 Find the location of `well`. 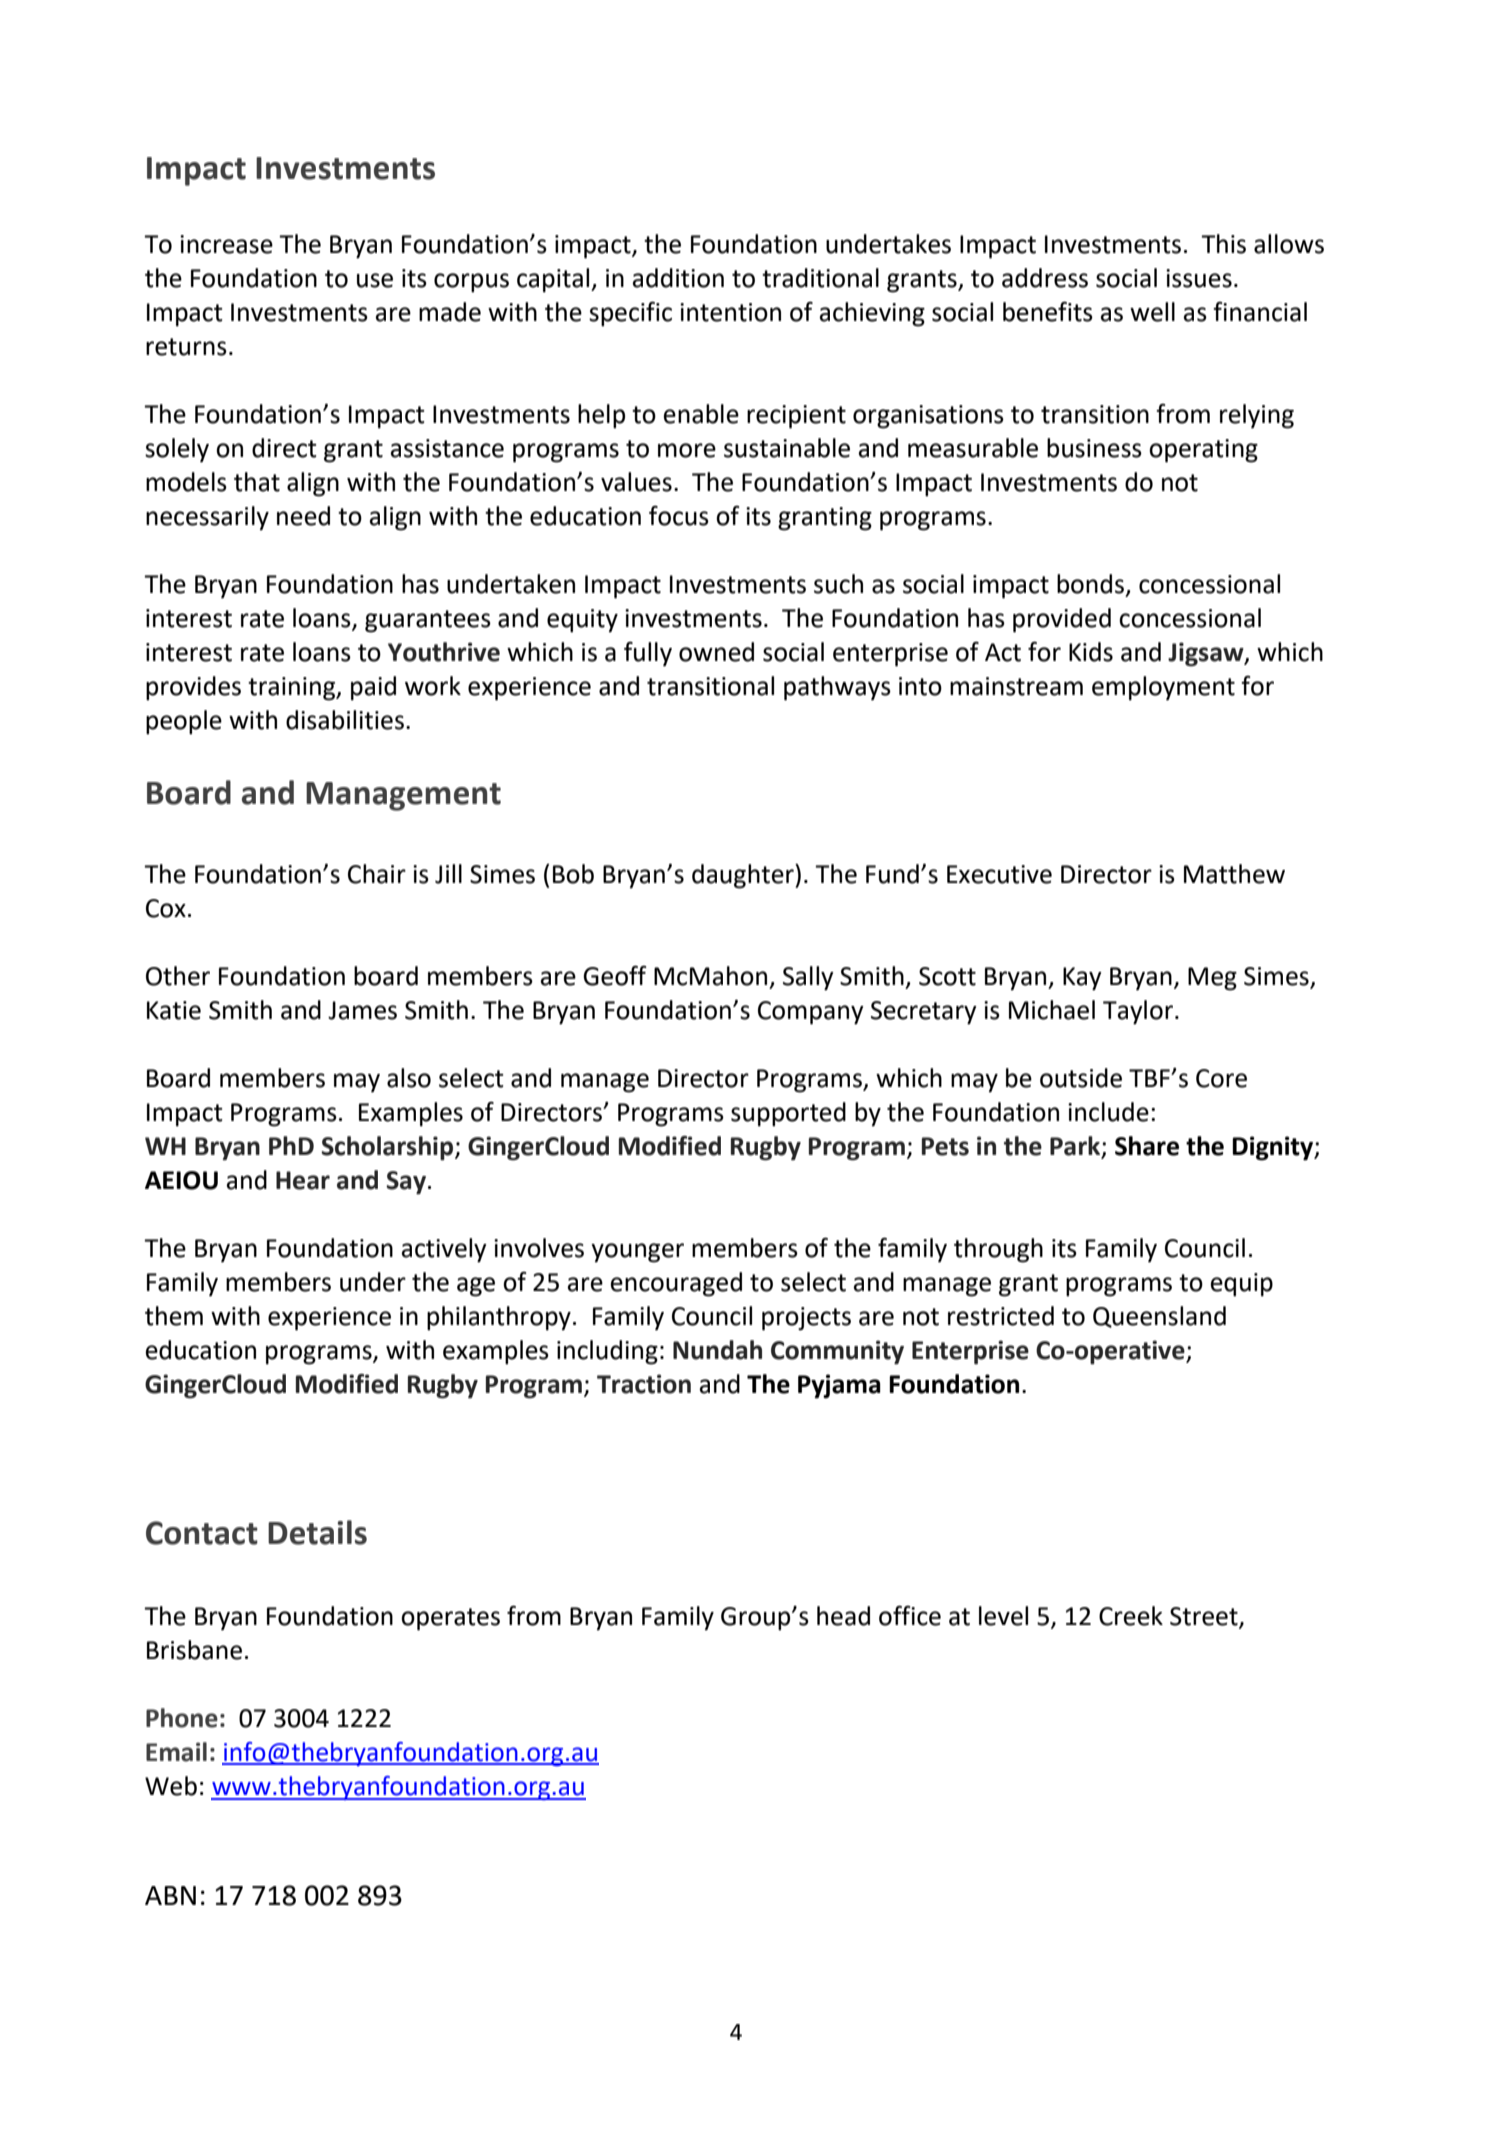

well is located at coordinates (1152, 312).
